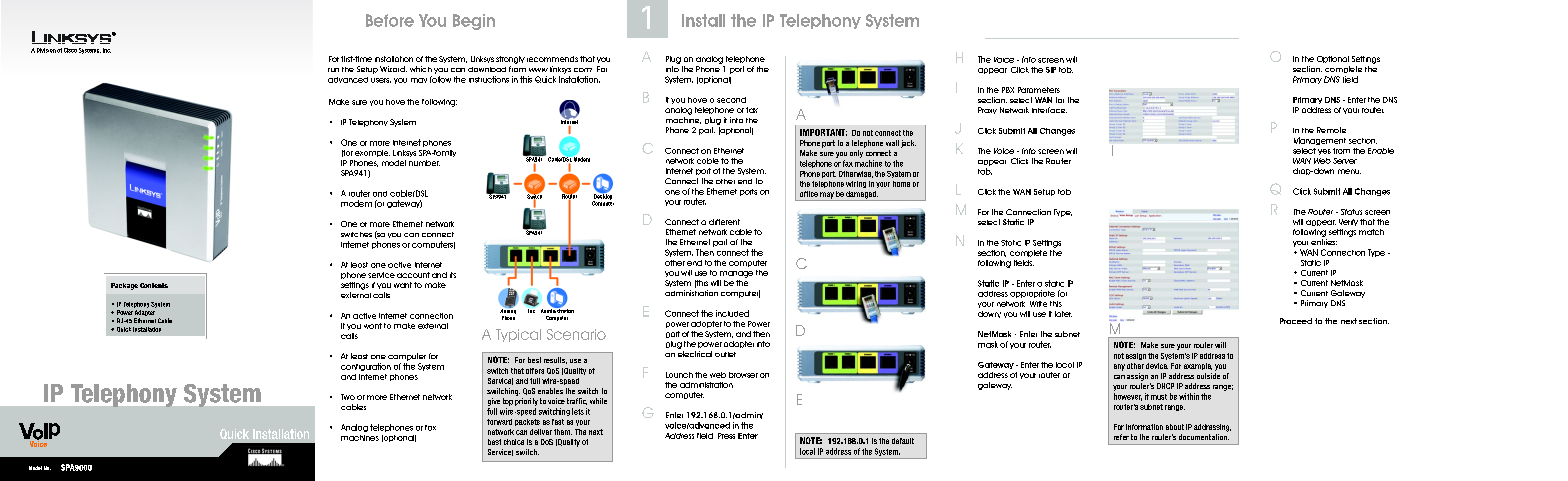  I want to click on SIP, so click(1051, 70).
